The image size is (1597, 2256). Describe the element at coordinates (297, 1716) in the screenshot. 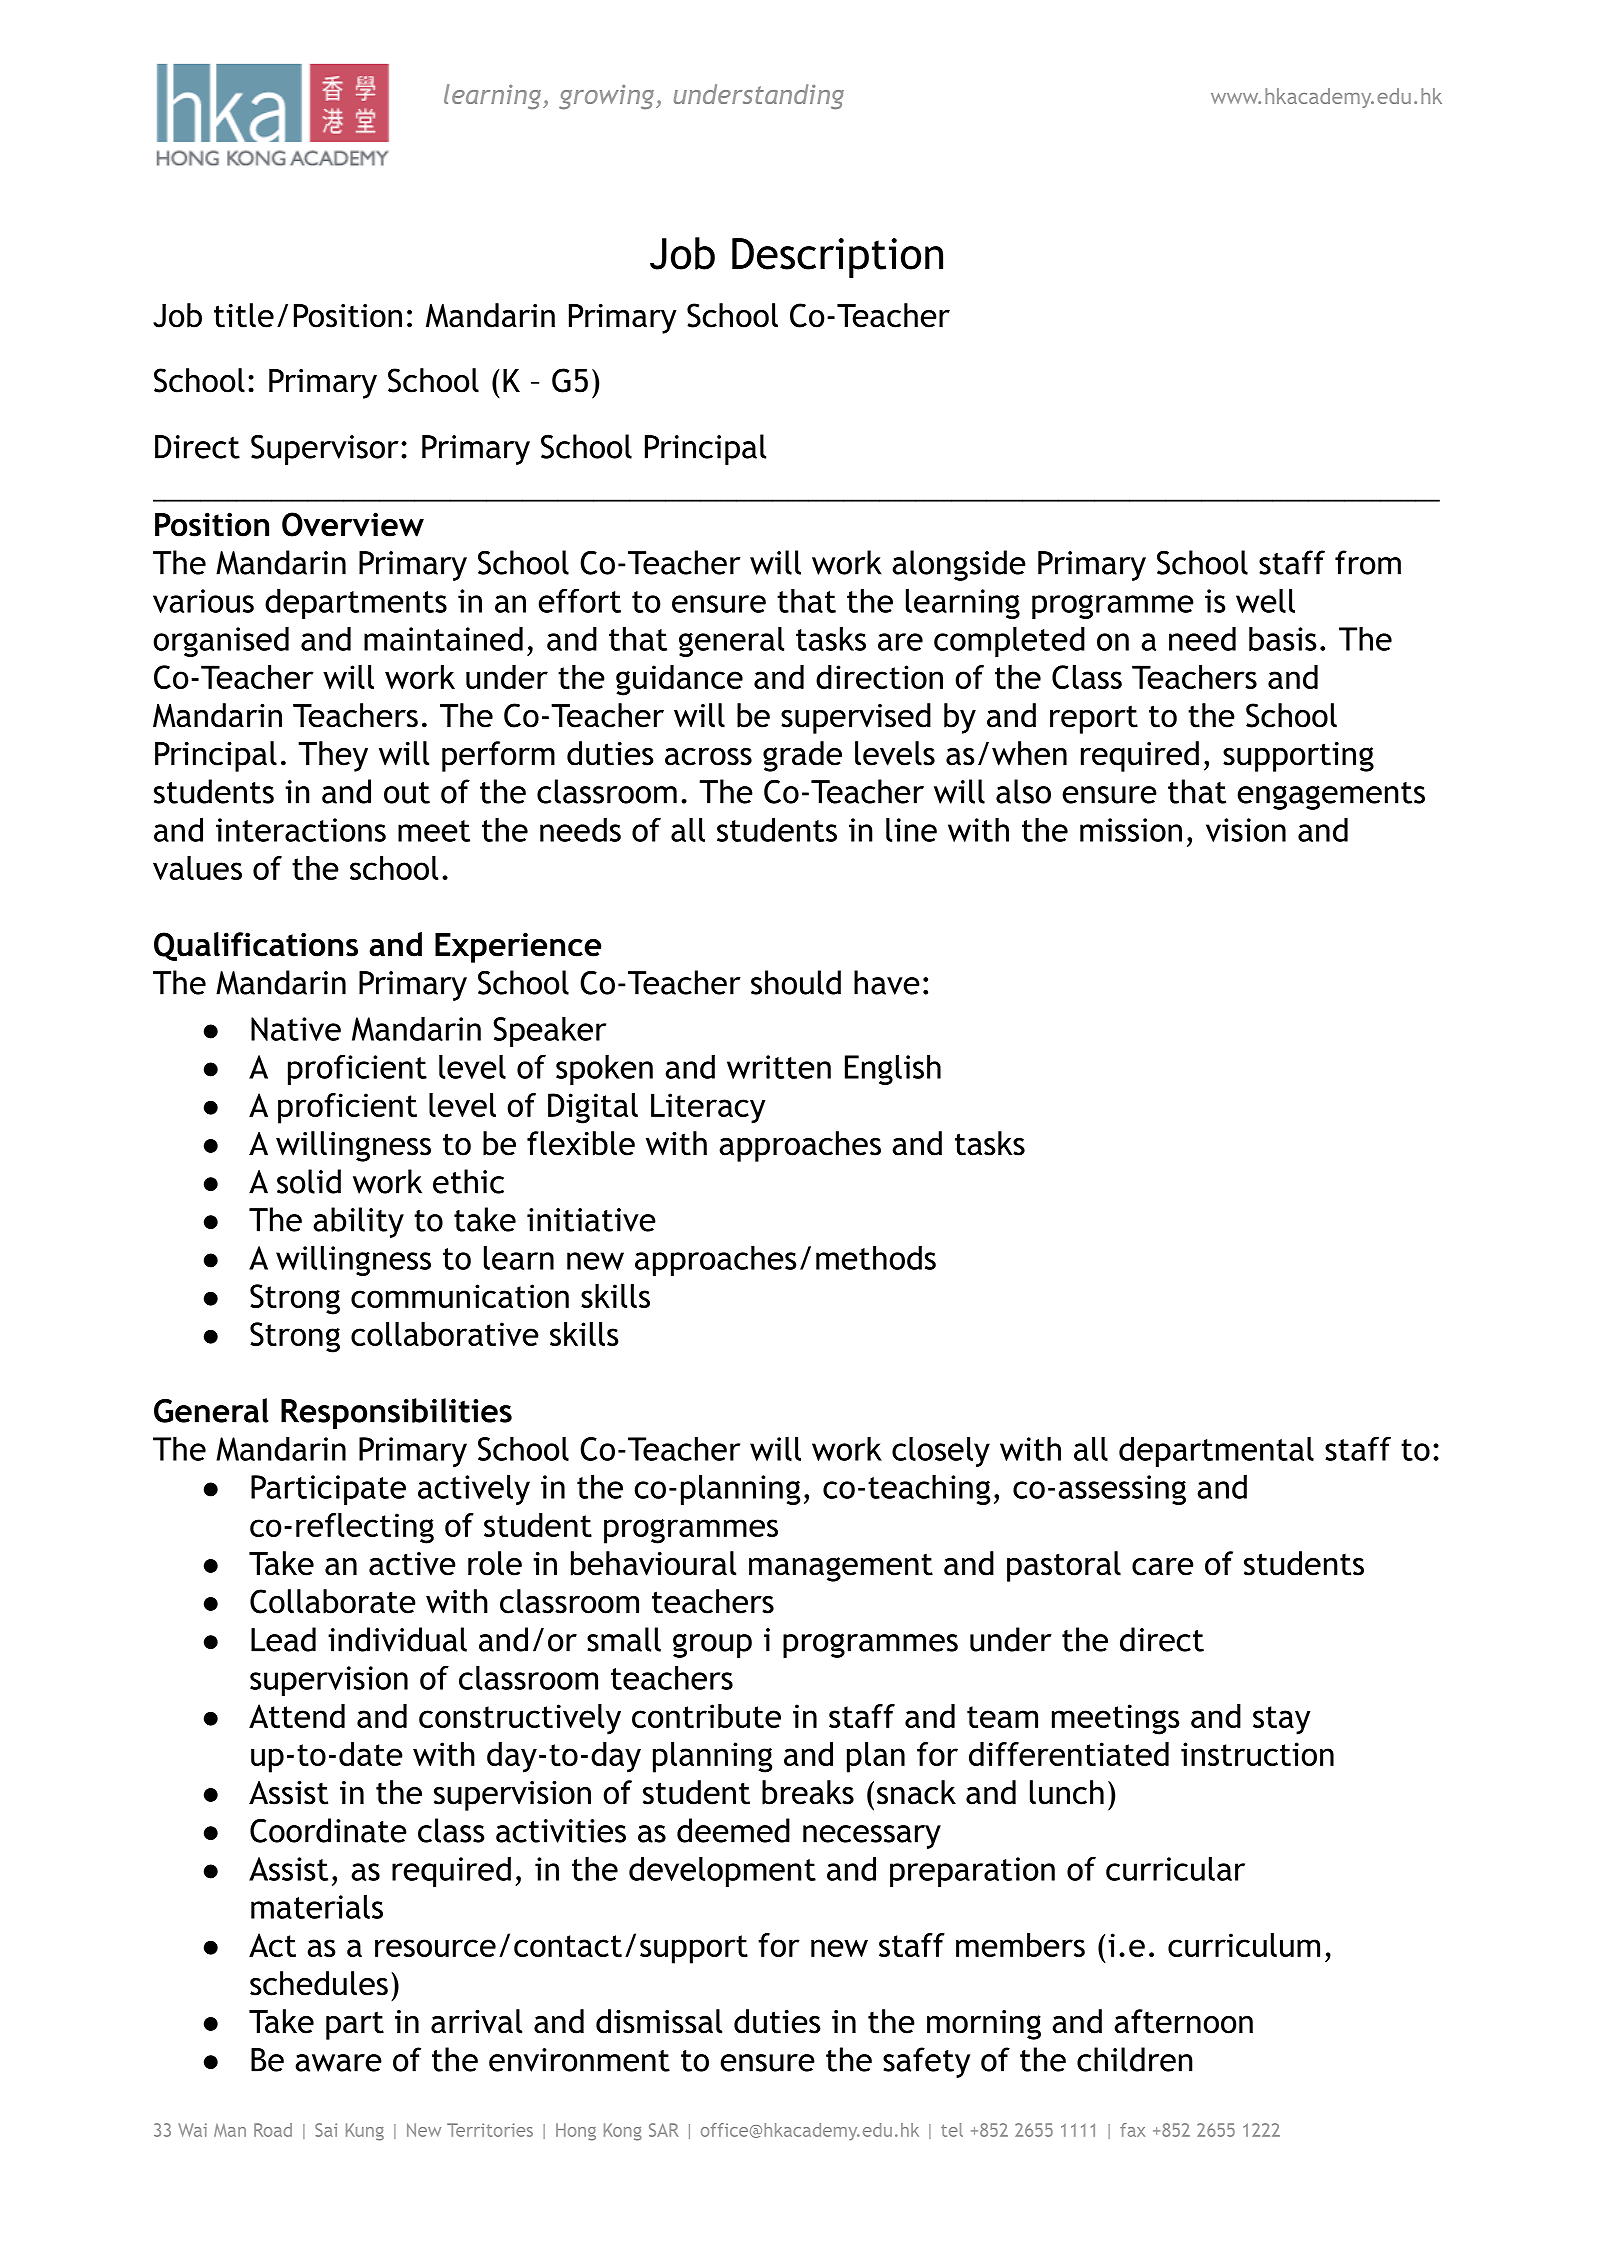

I see `Attend` at that location.
